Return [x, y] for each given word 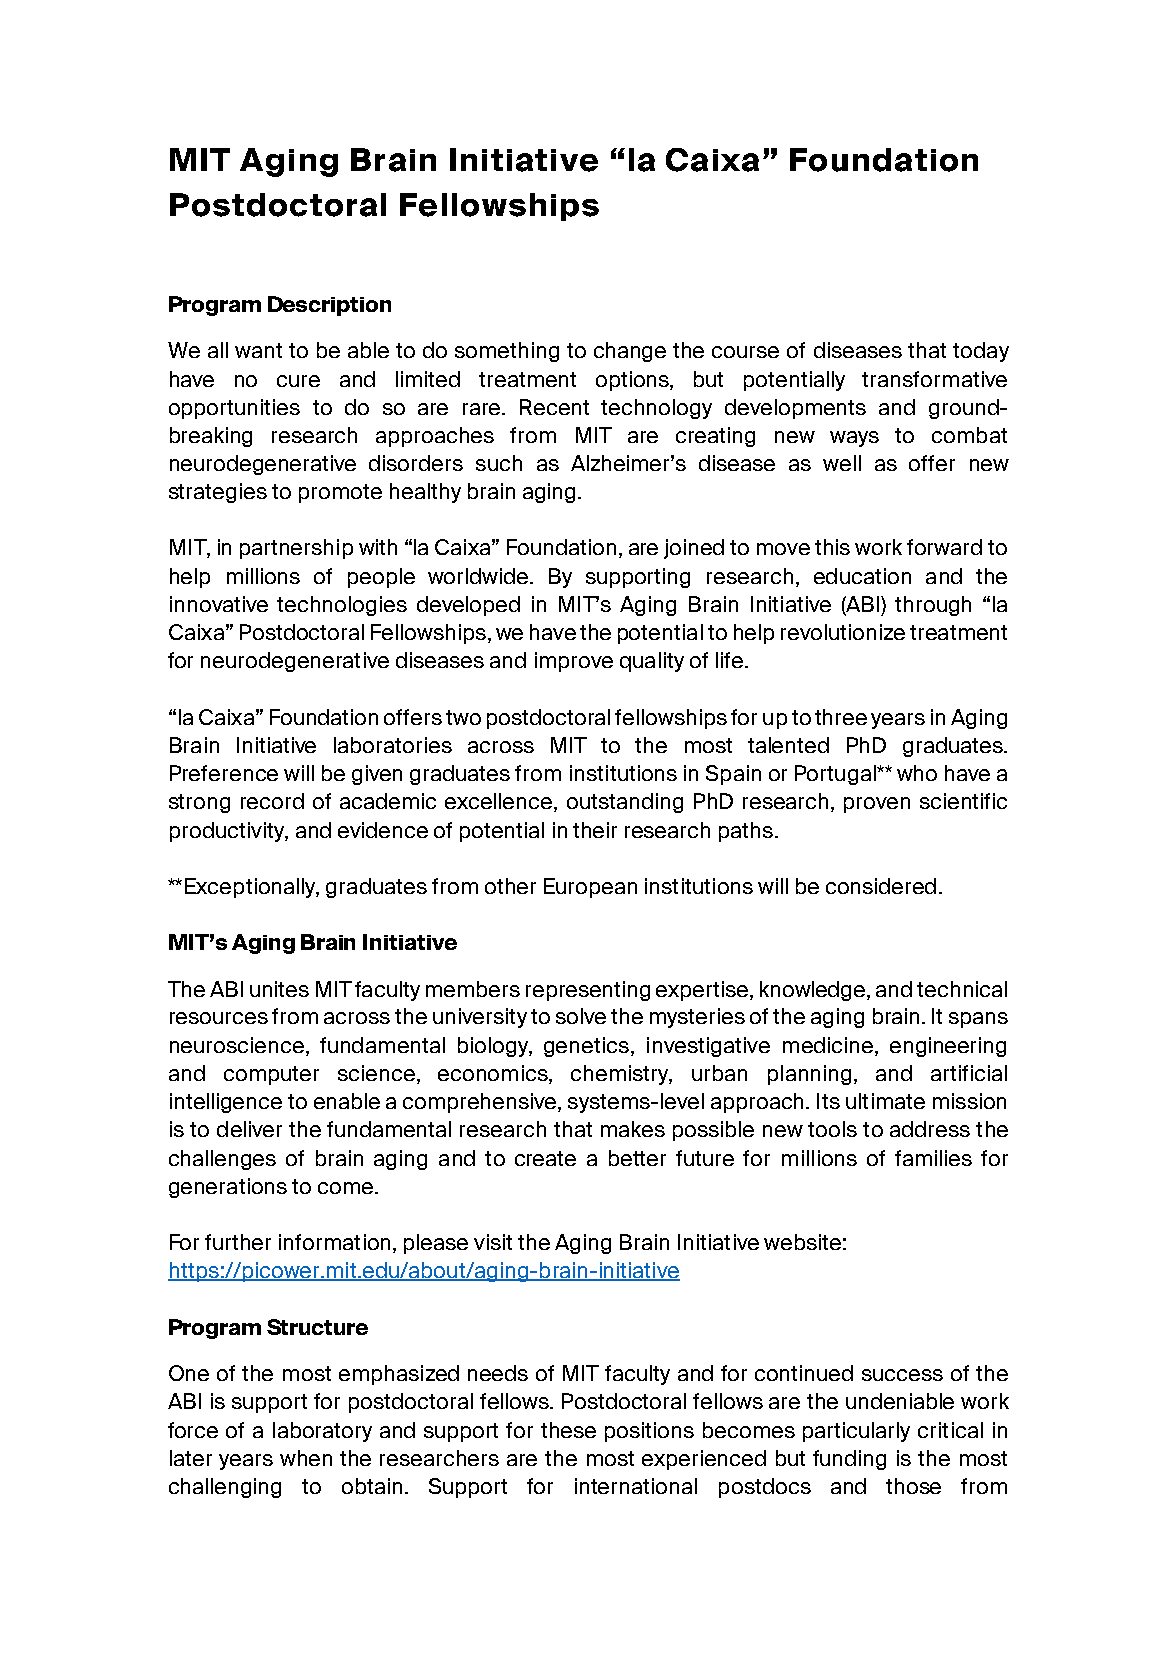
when [306, 1458]
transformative [934, 379]
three [841, 717]
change [630, 352]
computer [271, 1075]
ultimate [885, 1101]
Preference [224, 773]
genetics [588, 1047]
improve [574, 662]
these [568, 1430]
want [258, 350]
